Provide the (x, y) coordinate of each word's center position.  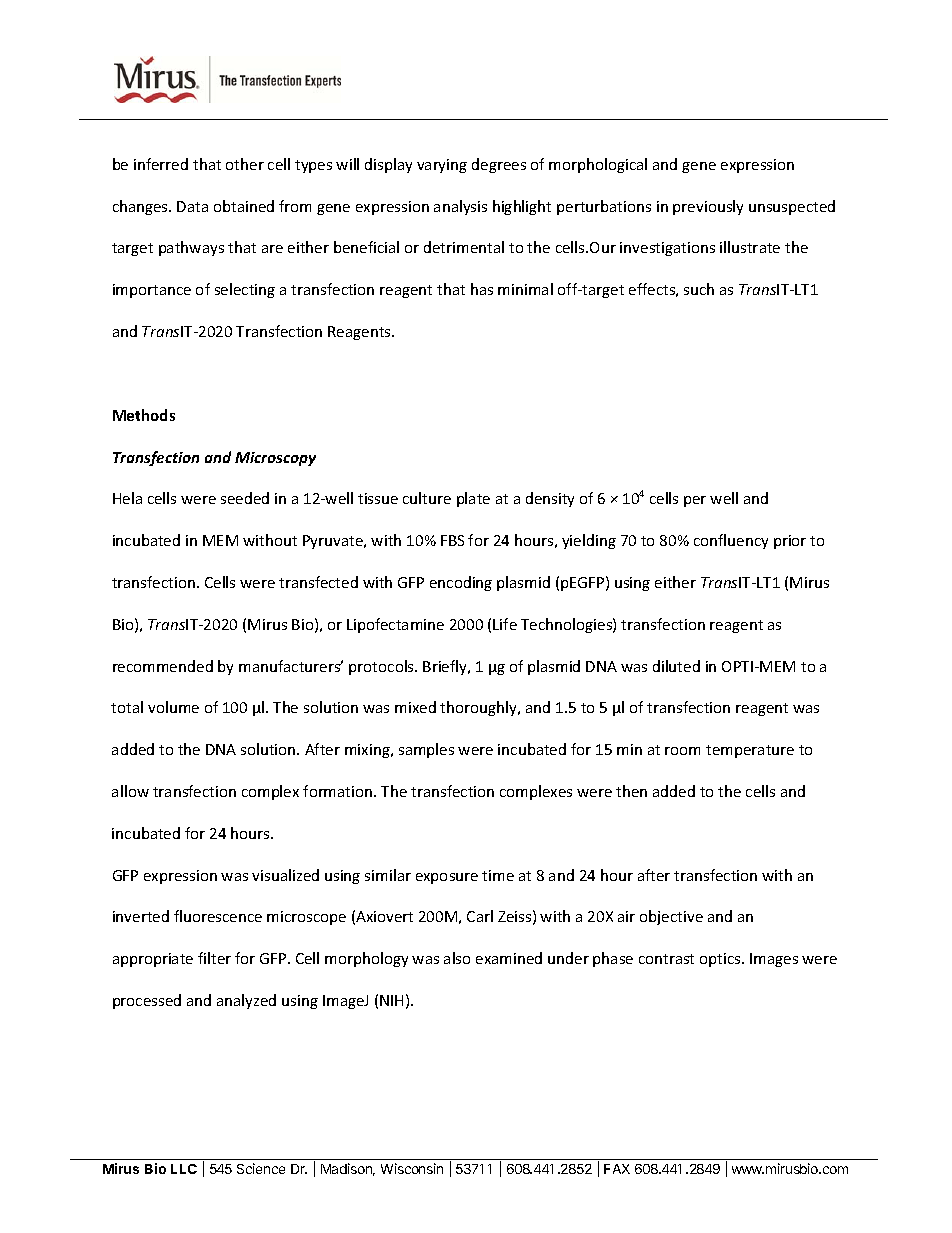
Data (192, 206)
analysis (460, 207)
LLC (184, 1169)
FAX (617, 1169)
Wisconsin (412, 1168)
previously (708, 207)
